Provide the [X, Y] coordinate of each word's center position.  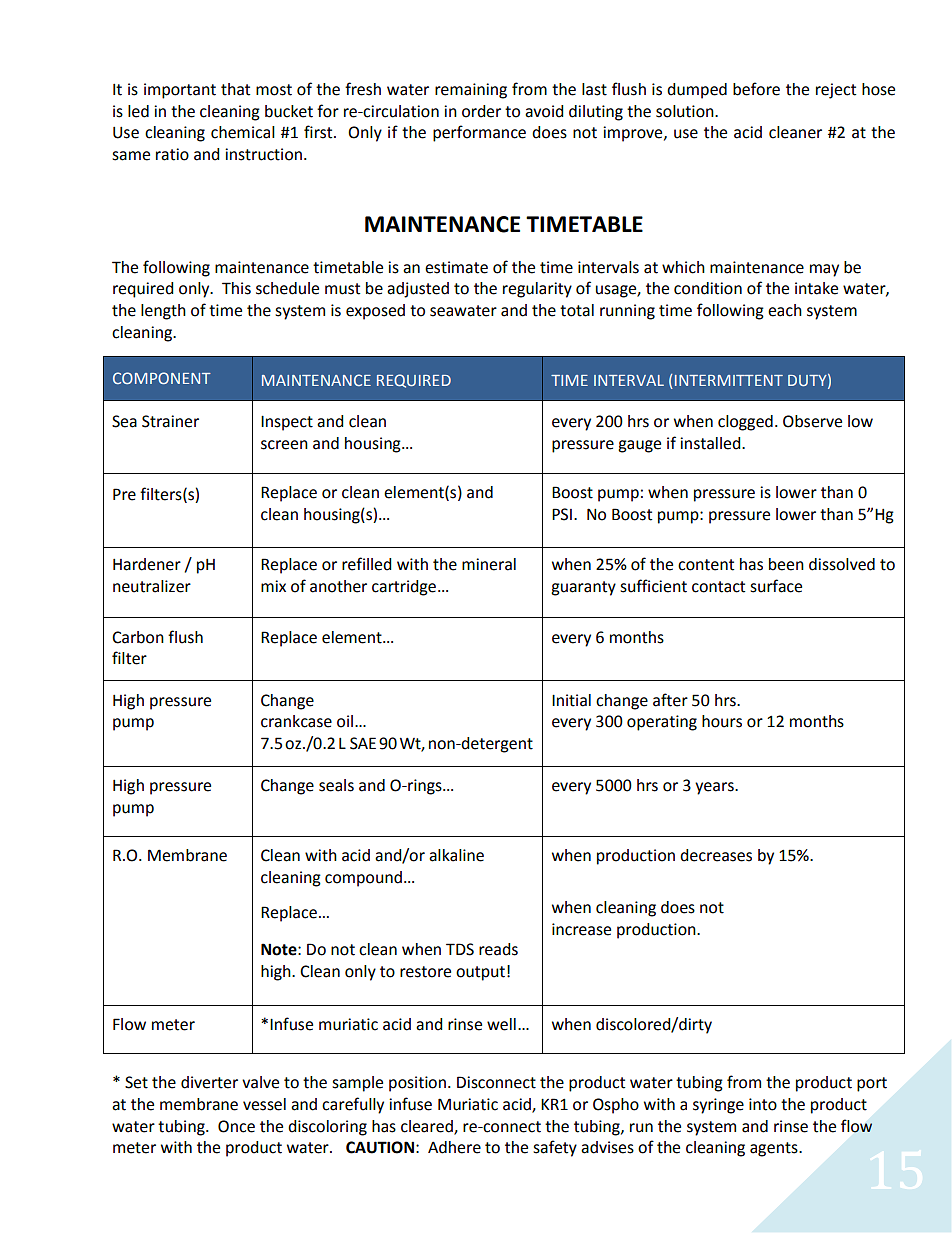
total [577, 310]
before [756, 89]
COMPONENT [162, 378]
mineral [489, 564]
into [763, 1104]
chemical [243, 132]
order [481, 111]
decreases [716, 855]
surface [776, 586]
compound [363, 879]
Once [236, 1126]
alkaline [456, 855]
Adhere [454, 1147]
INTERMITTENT [729, 380]
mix [273, 586]
